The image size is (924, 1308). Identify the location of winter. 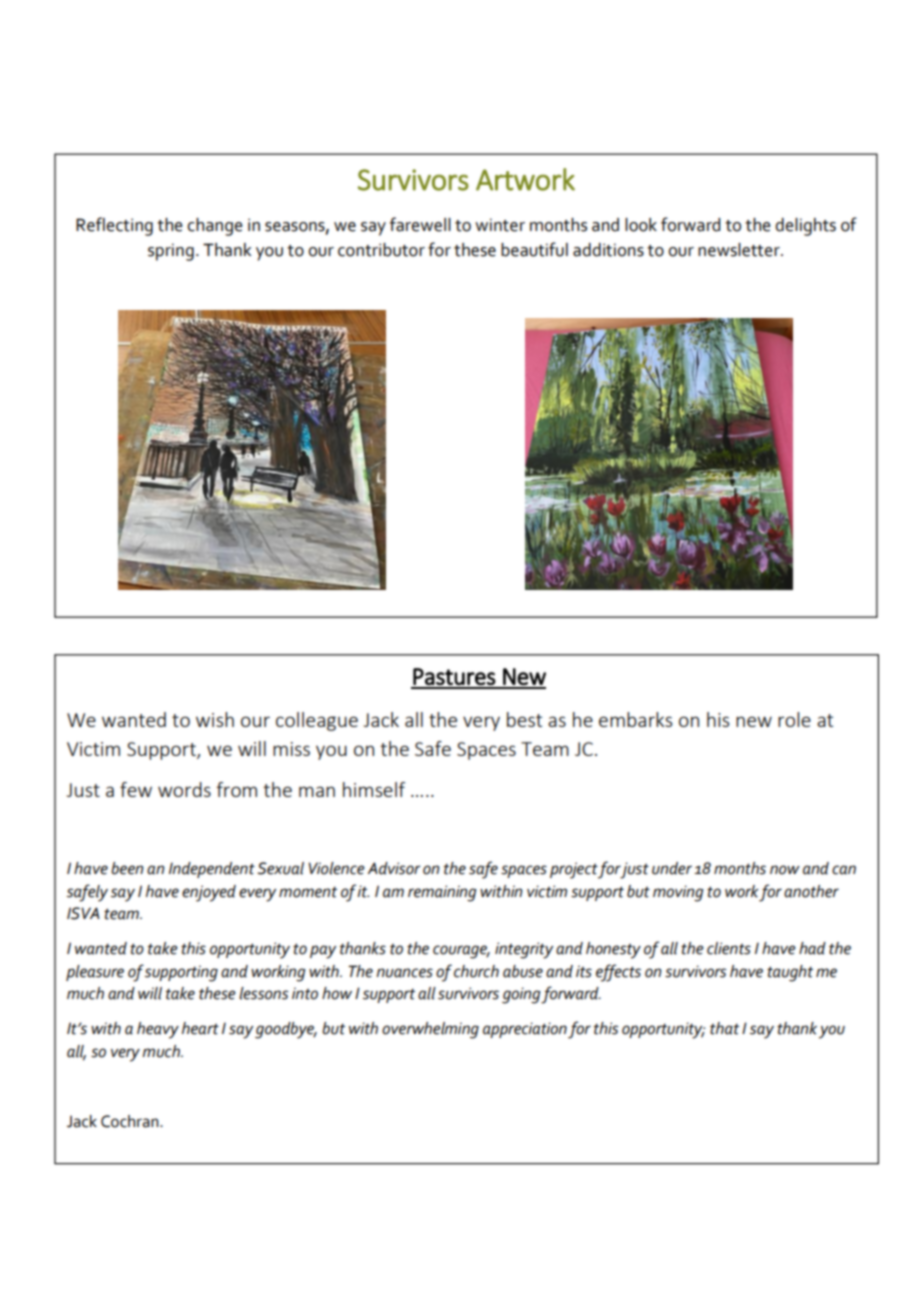
(500, 225).
